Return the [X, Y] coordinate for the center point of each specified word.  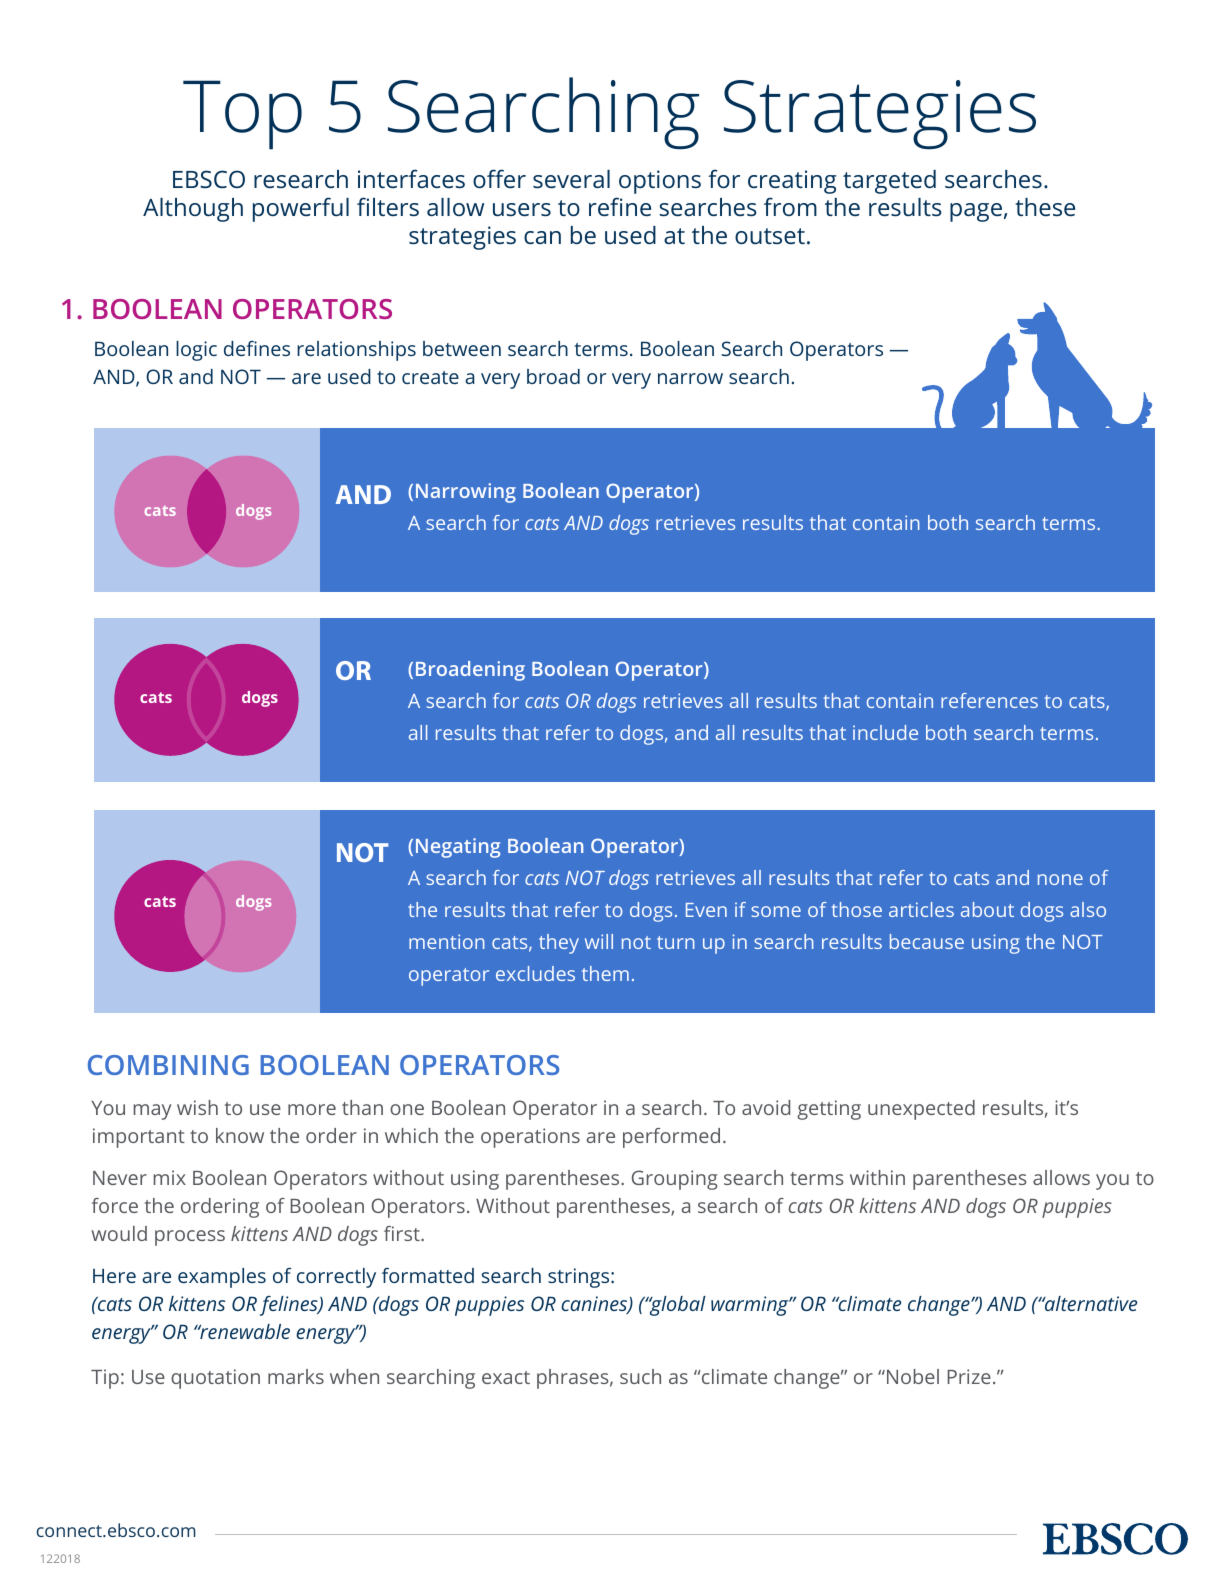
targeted [889, 182]
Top [242, 115]
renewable [244, 1331]
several [571, 179]
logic [196, 351]
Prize [969, 1376]
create [430, 377]
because [927, 941]
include [885, 732]
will [599, 941]
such [640, 1376]
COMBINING [168, 1065]
